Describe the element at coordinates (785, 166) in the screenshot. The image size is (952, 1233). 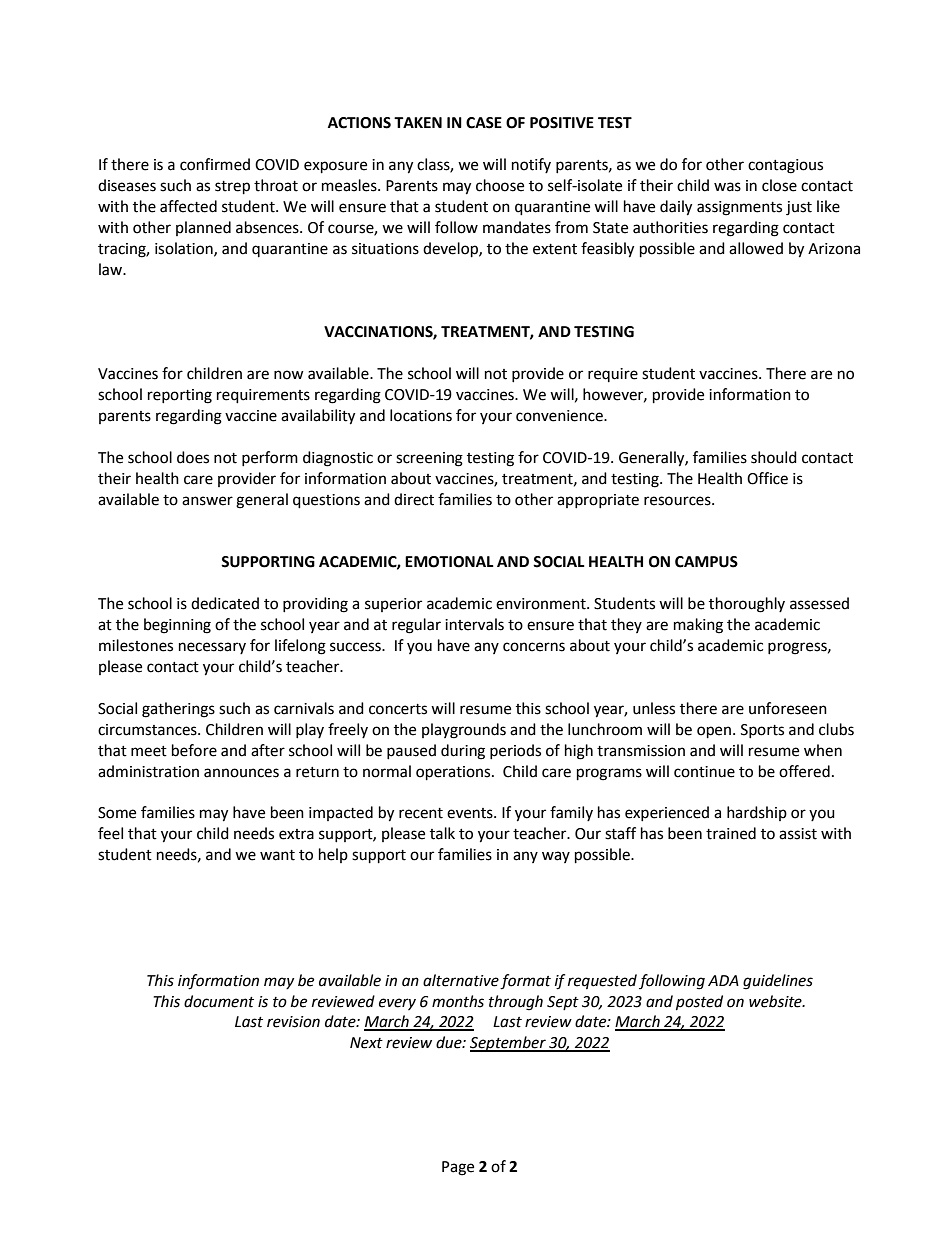
I see `contagious` at that location.
